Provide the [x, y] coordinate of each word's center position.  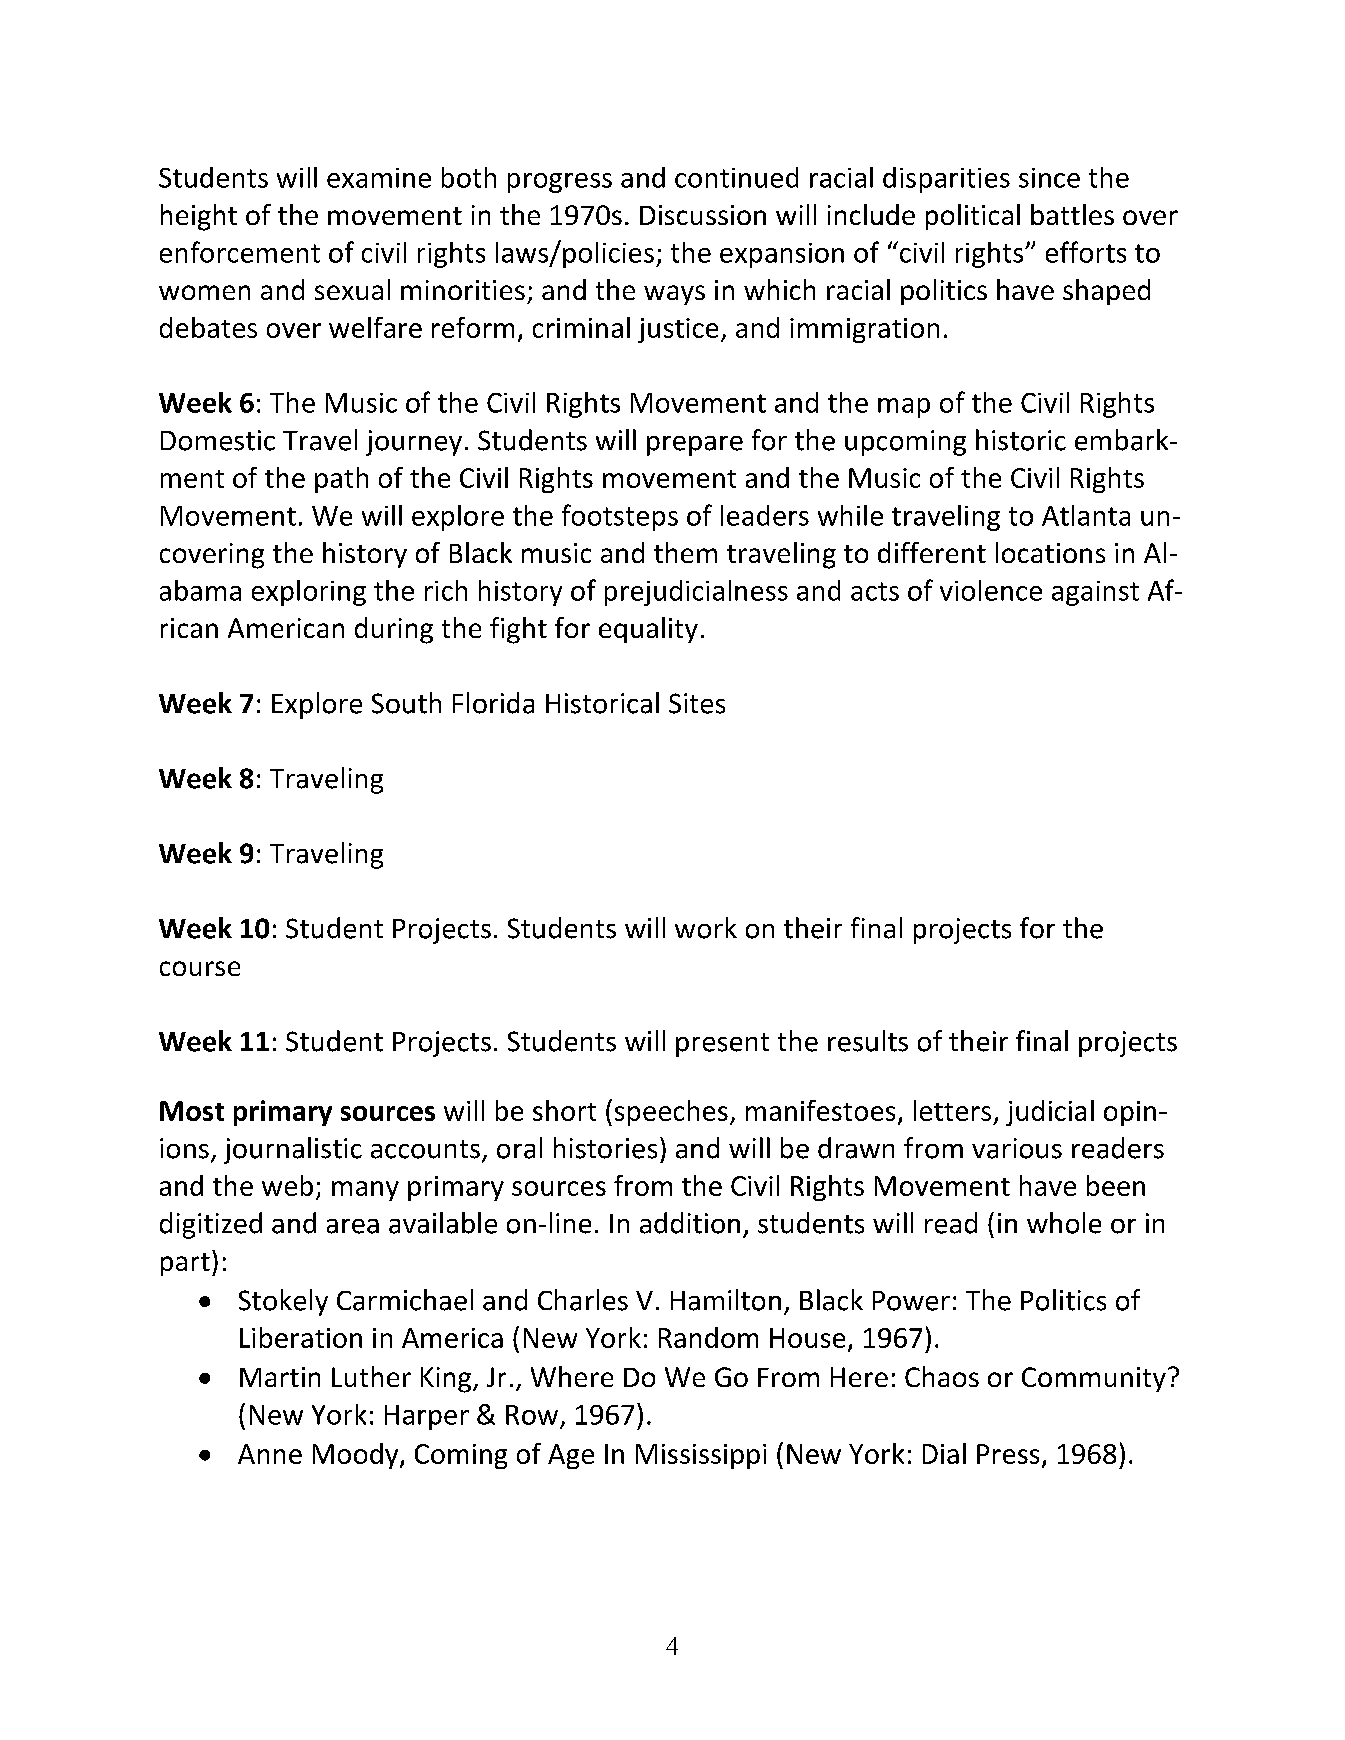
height [199, 217]
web [287, 1185]
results [868, 1041]
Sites [697, 703]
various [1017, 1148]
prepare [695, 446]
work [706, 928]
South [406, 703]
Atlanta [1086, 515]
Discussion [703, 215]
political [973, 217]
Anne [270, 1454]
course [200, 968]
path [341, 480]
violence [991, 590]
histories [605, 1148]
